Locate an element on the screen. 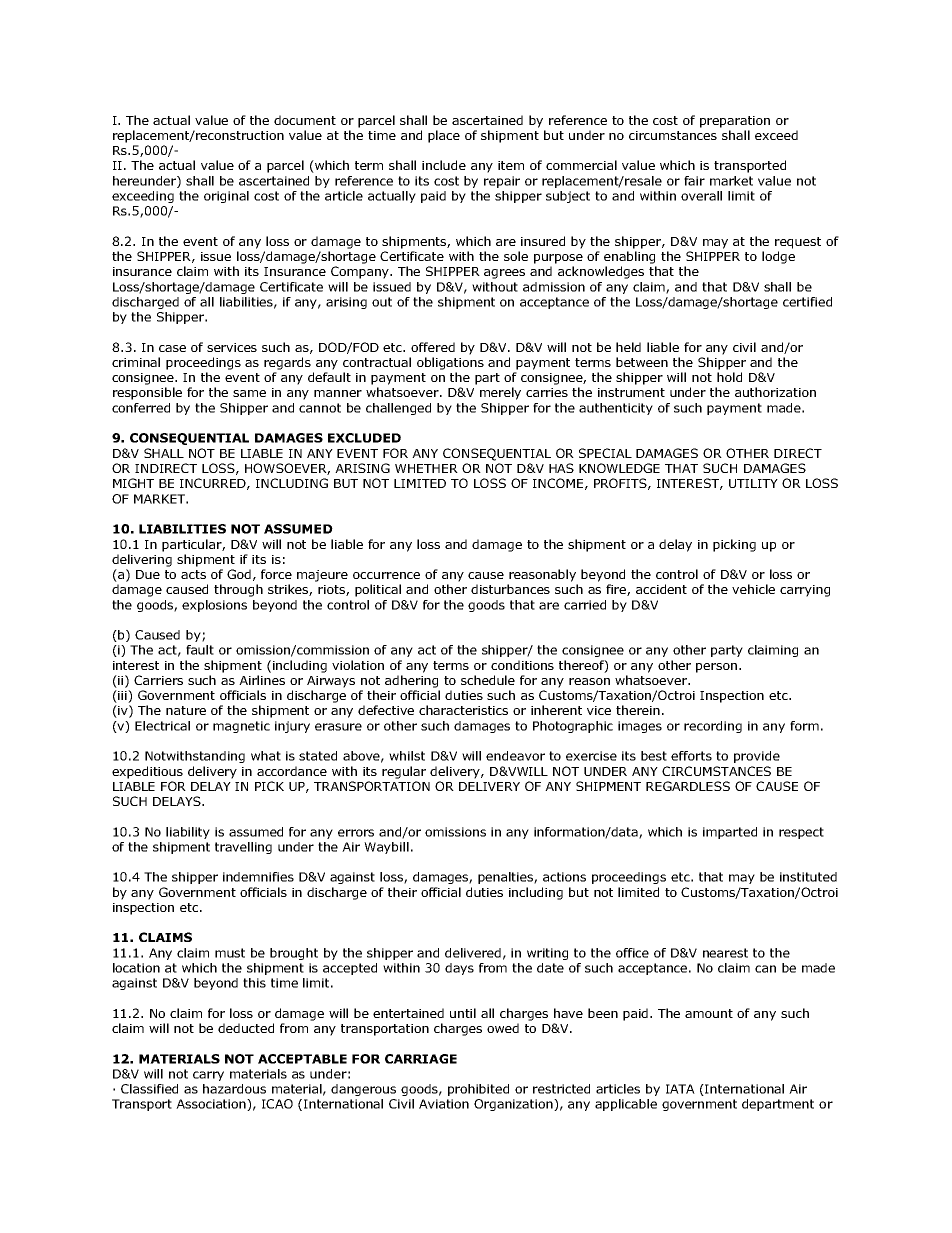 This screenshot has height=1233, width=952. WHETHER is located at coordinates (426, 468).
